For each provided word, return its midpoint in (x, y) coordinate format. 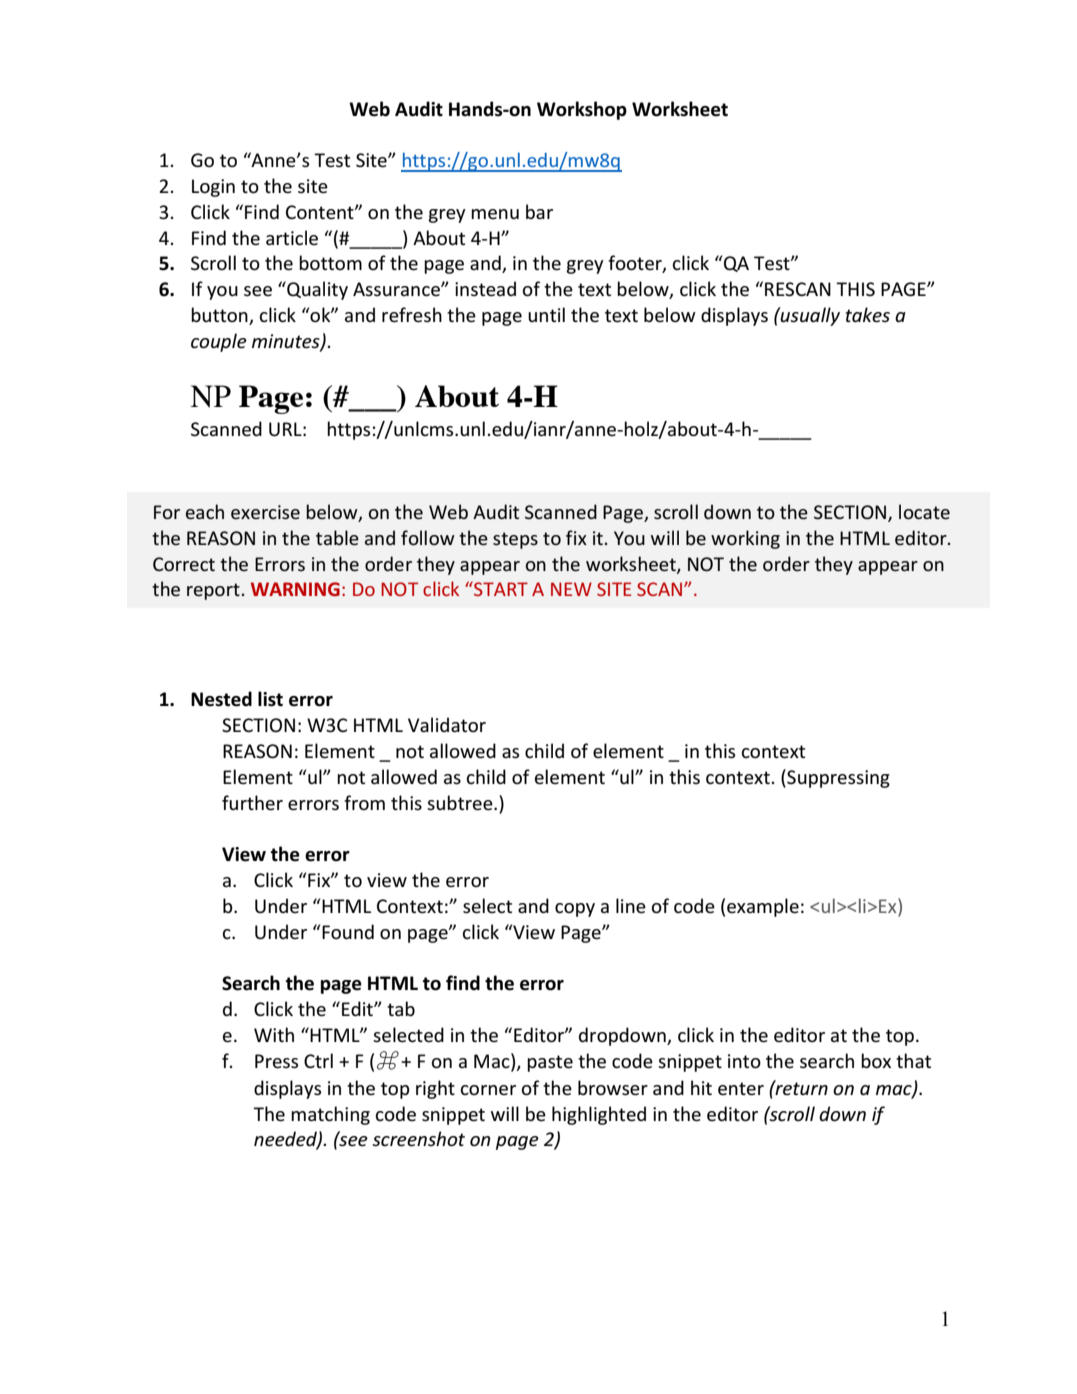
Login (213, 188)
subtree (461, 803)
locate (924, 512)
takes (868, 315)
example (763, 907)
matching (330, 1115)
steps (515, 540)
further (252, 803)
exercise (265, 512)
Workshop (582, 110)
